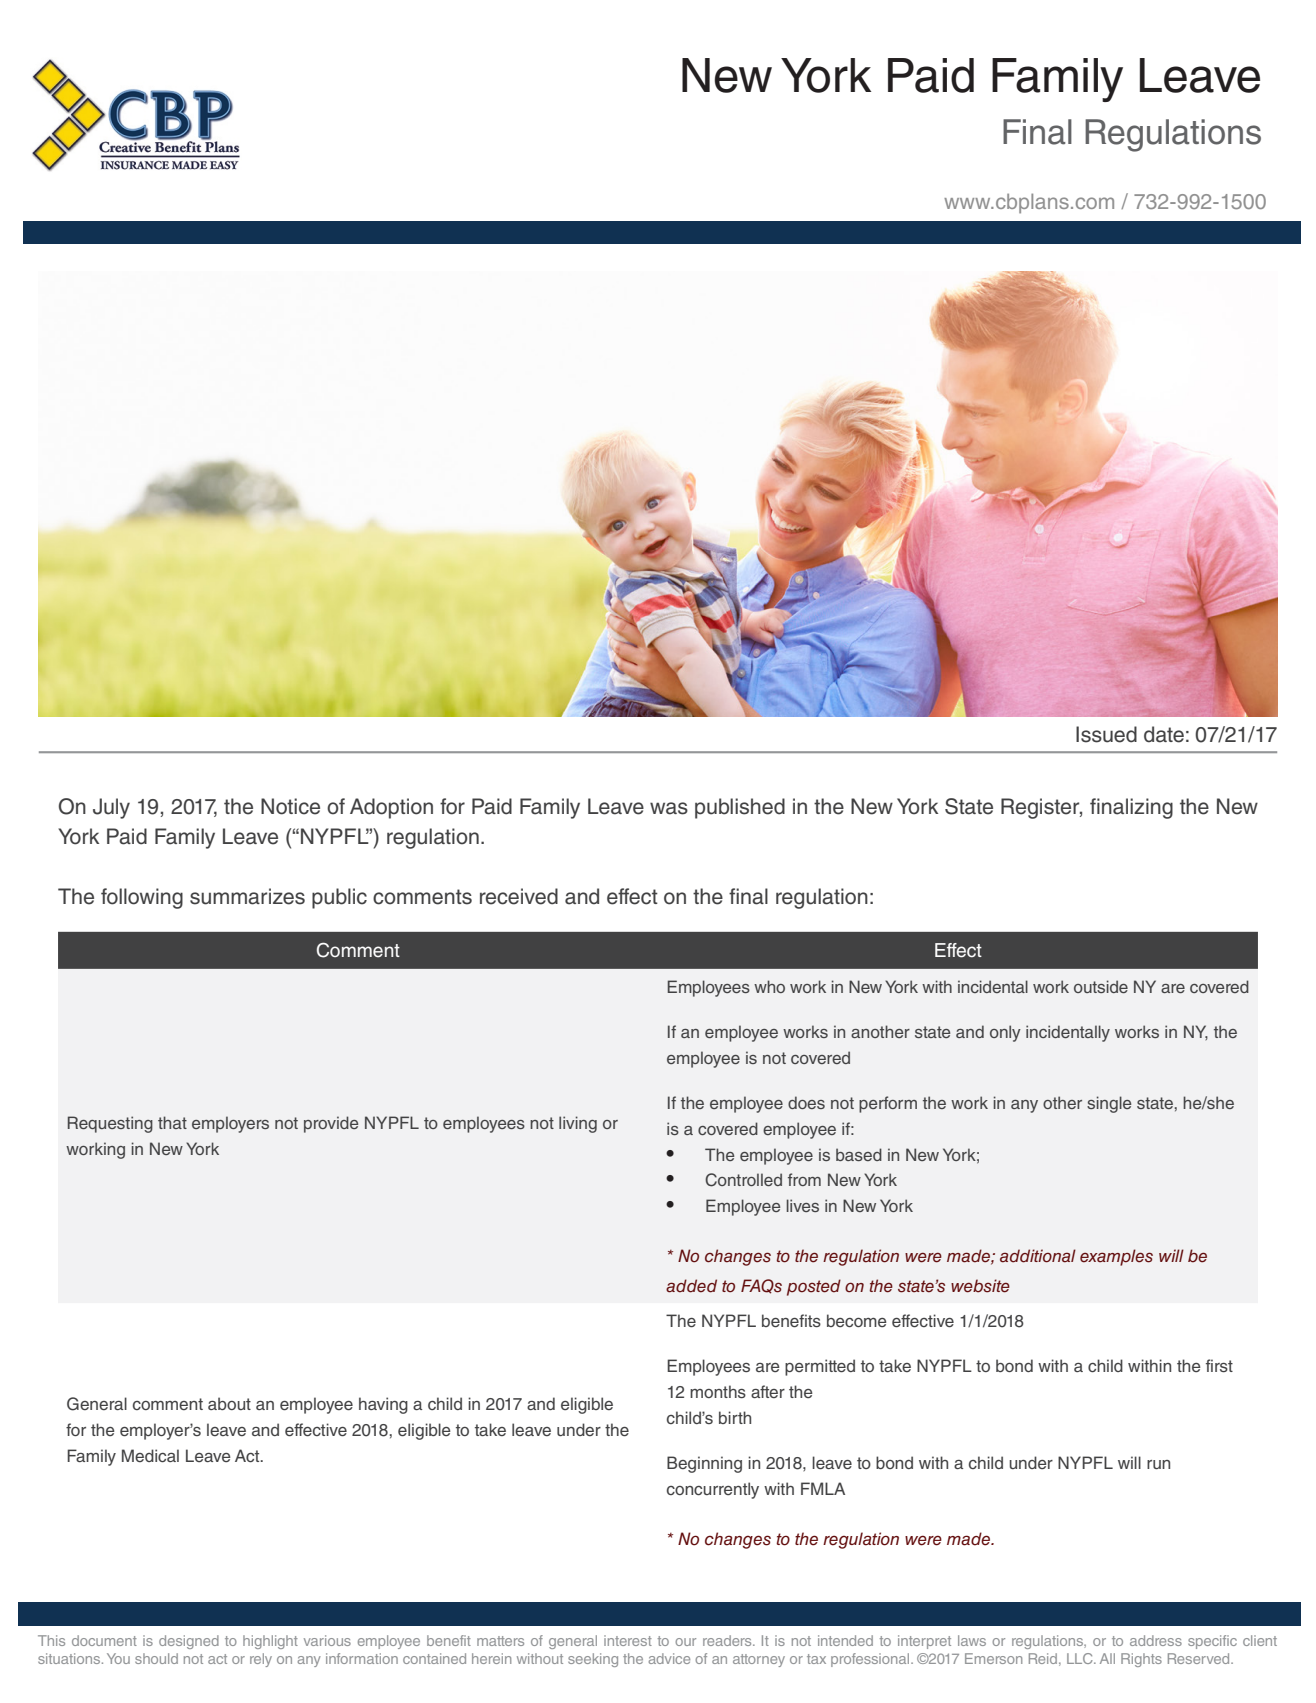  Describe the element at coordinates (1106, 734) in the page. I see `Issued` at that location.
